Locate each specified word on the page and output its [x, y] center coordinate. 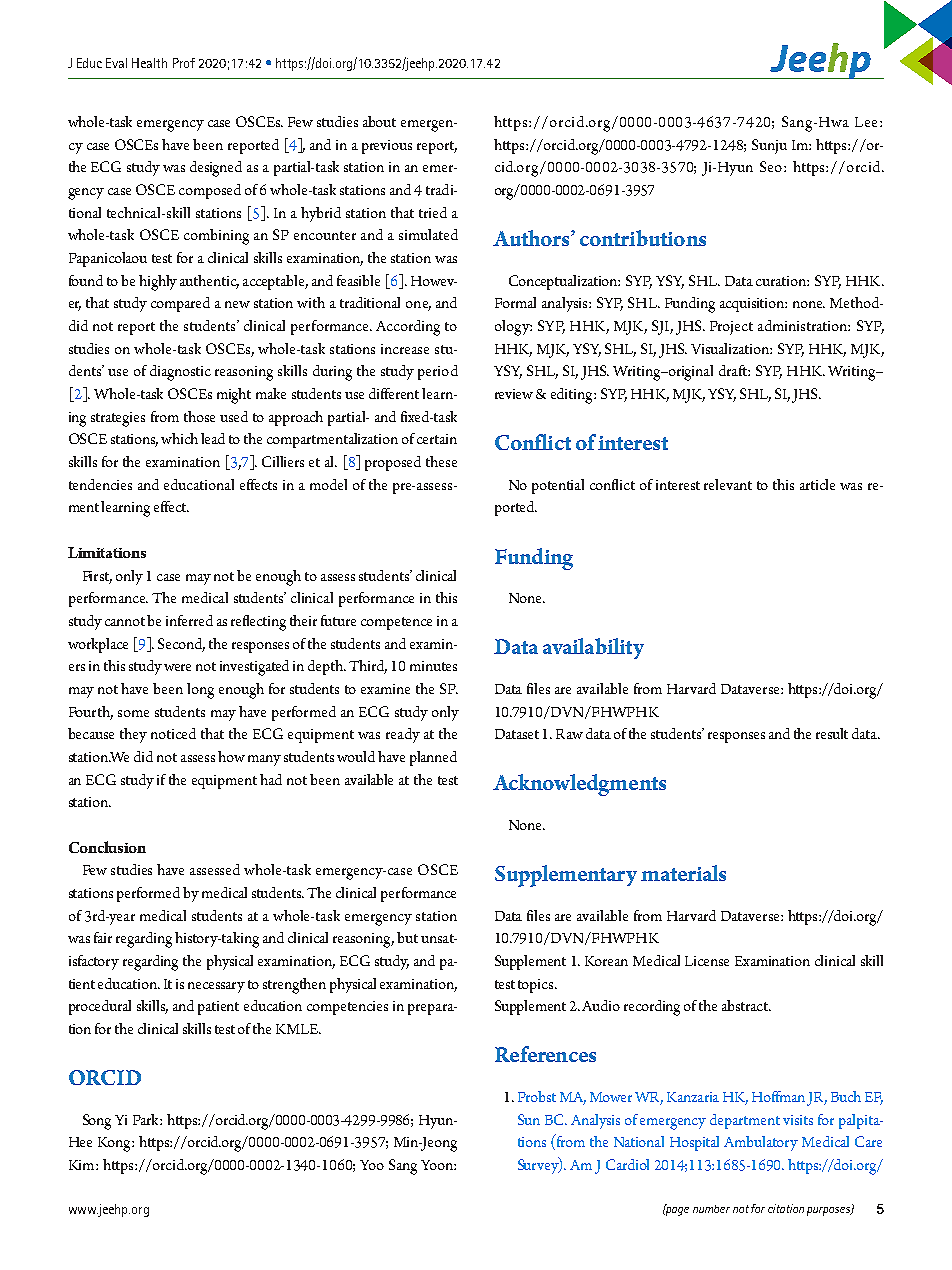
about [379, 121]
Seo [772, 166]
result [832, 733]
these [441, 461]
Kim [83, 1165]
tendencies [100, 484]
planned [433, 758]
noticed [173, 733]
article [817, 484]
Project [731, 328]
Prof [184, 63]
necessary [216, 987]
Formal [515, 302]
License [707, 961]
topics [537, 986]
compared [180, 304]
